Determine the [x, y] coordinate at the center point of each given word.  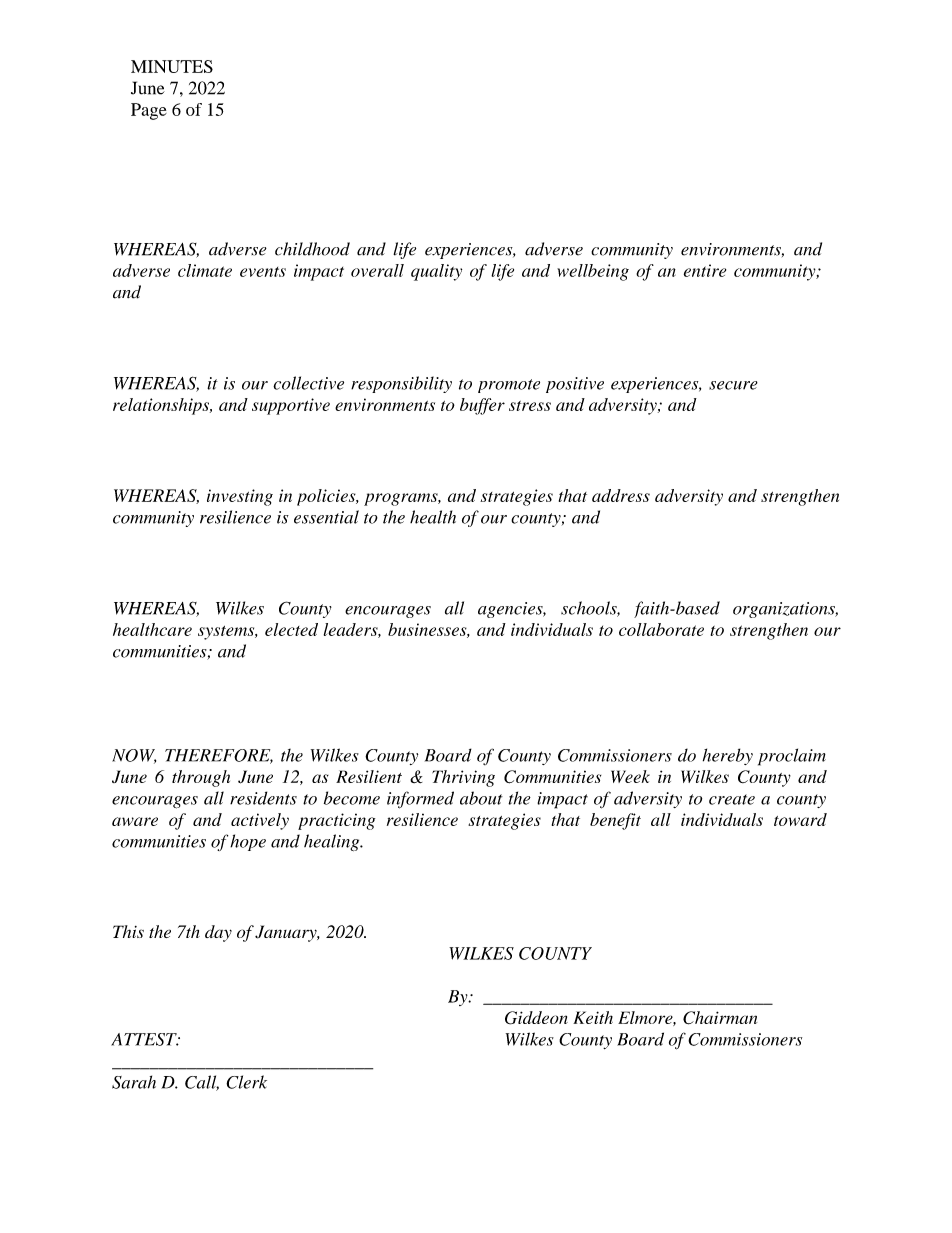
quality [436, 272]
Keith [593, 1017]
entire [705, 270]
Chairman [720, 1018]
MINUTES [172, 66]
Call [202, 1083]
